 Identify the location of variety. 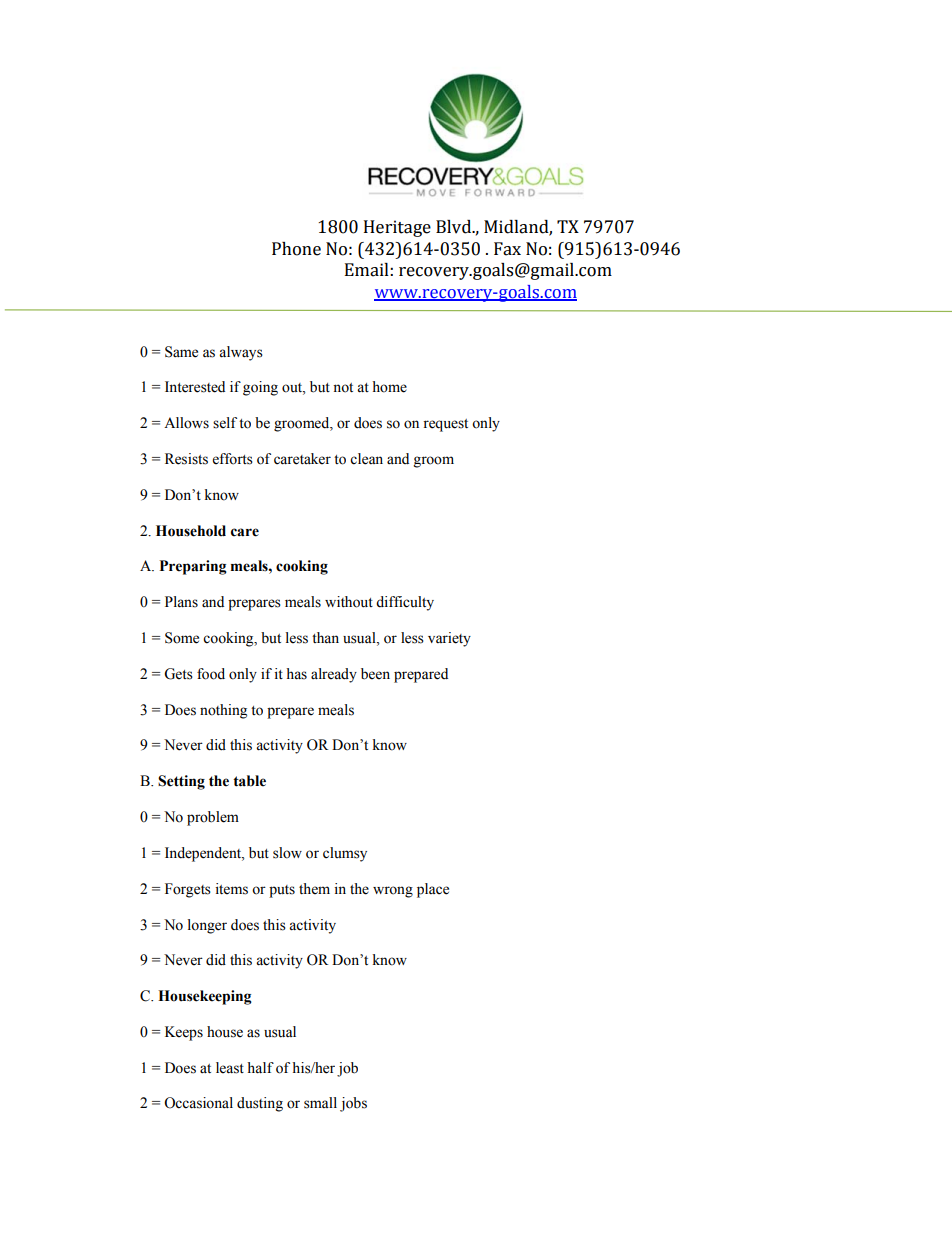
(449, 639).
